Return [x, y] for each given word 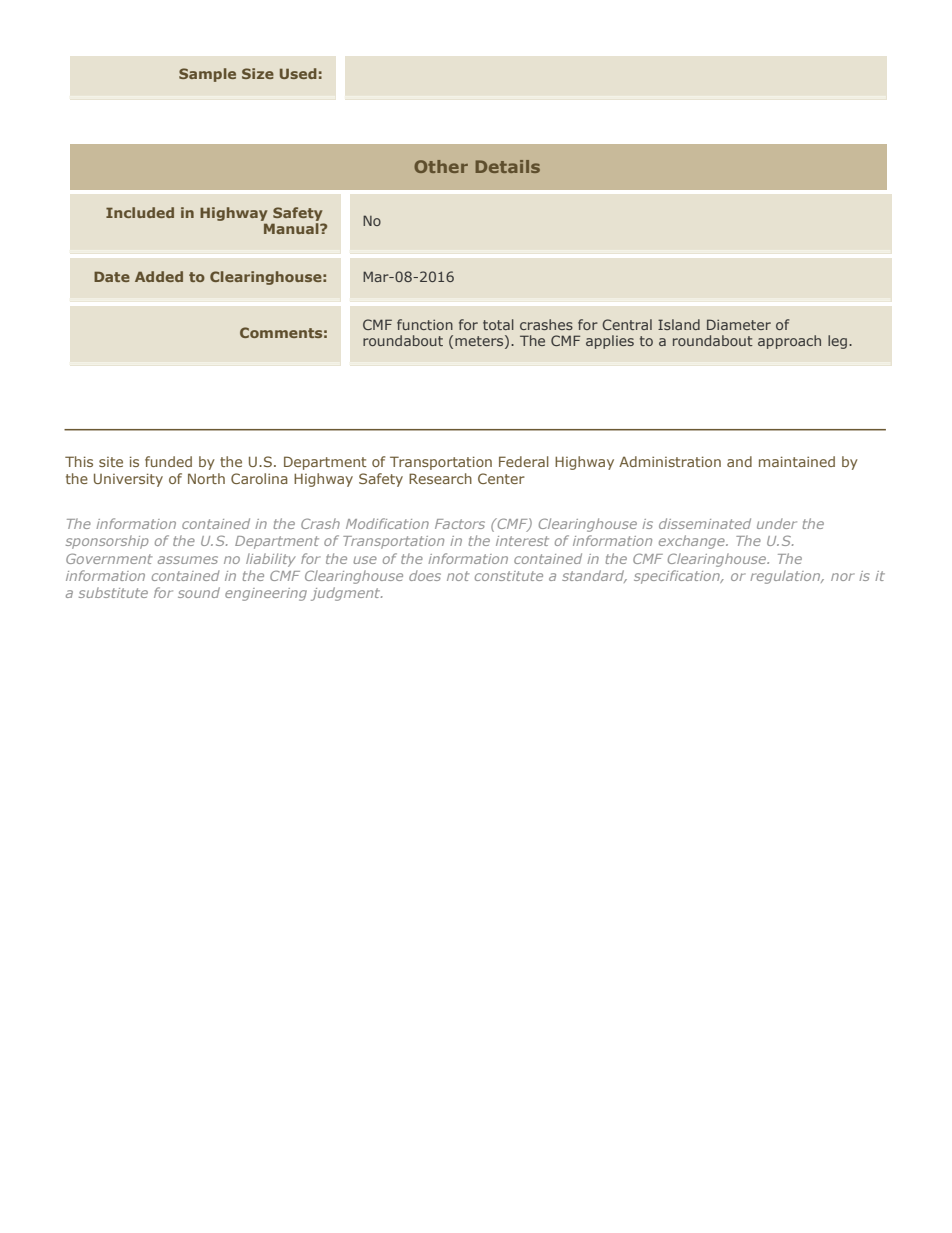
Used [298, 73]
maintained [797, 461]
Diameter [739, 324]
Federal [524, 461]
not [458, 576]
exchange [693, 542]
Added [159, 276]
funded [168, 461]
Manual [291, 227]
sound [199, 592]
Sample [207, 75]
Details [508, 166]
